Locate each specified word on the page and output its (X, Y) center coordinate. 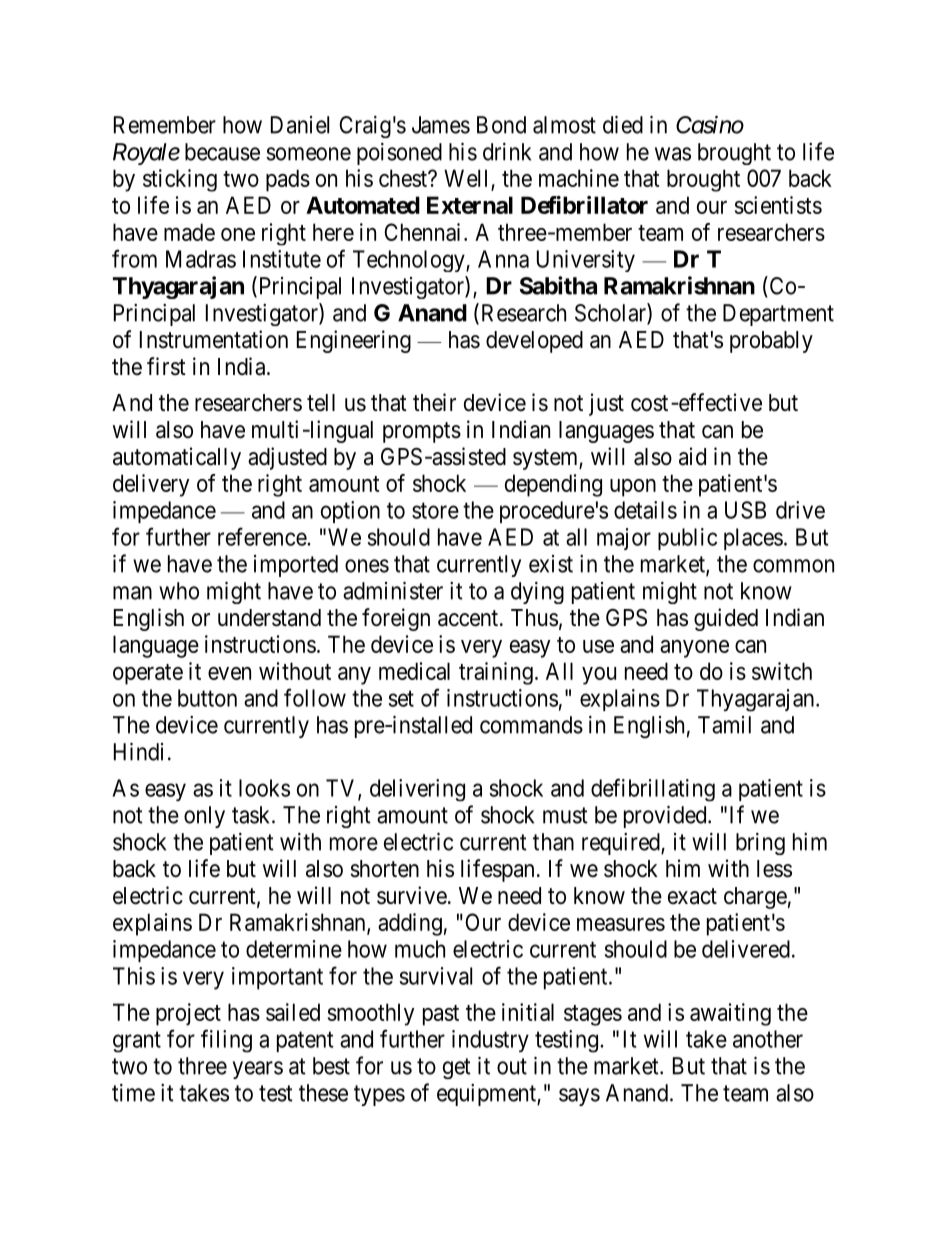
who (179, 591)
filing (226, 1041)
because (222, 152)
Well (468, 179)
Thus (534, 618)
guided (726, 619)
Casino (710, 125)
